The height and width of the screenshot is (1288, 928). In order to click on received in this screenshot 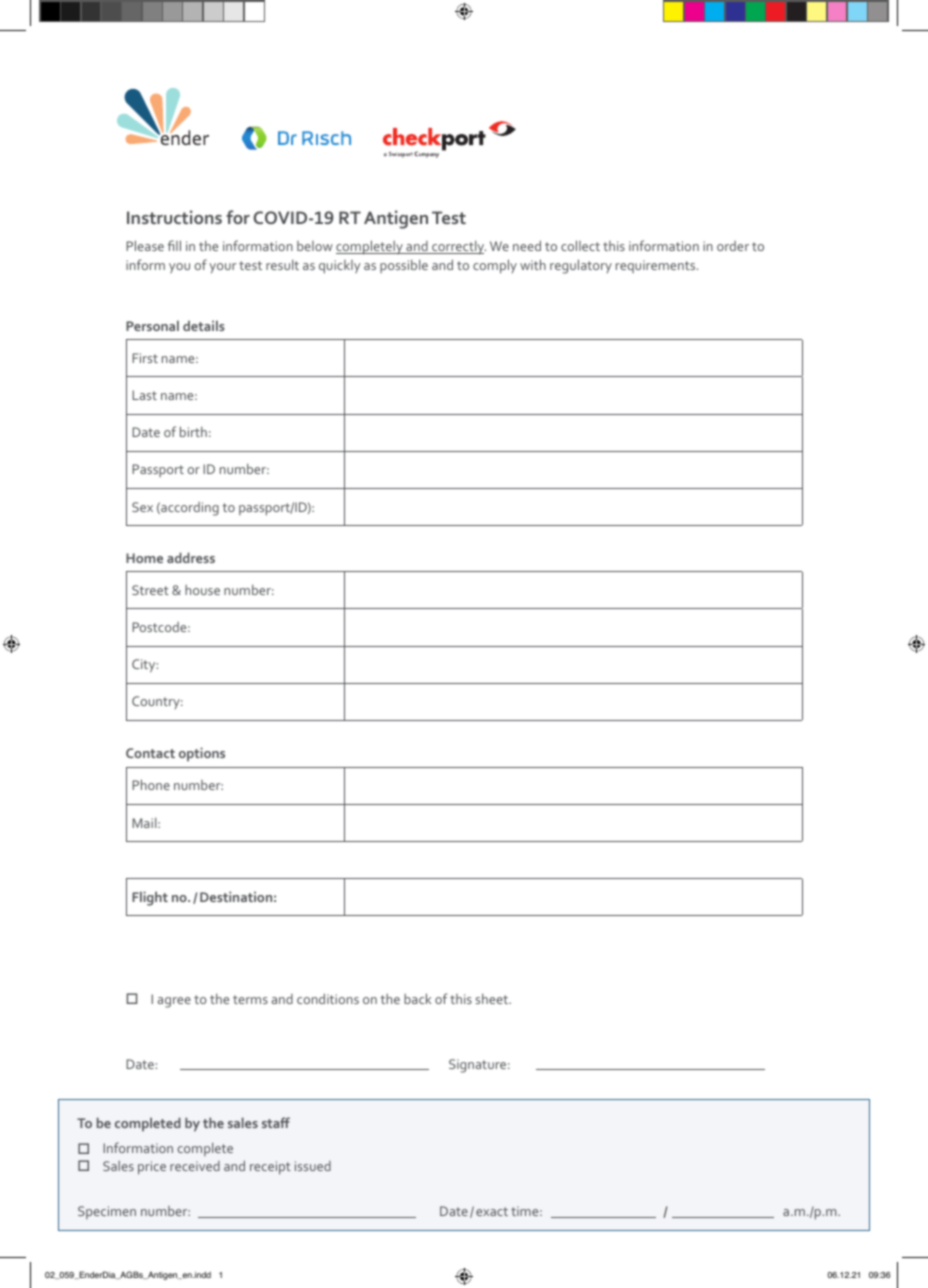, I will do `click(195, 1166)`.
